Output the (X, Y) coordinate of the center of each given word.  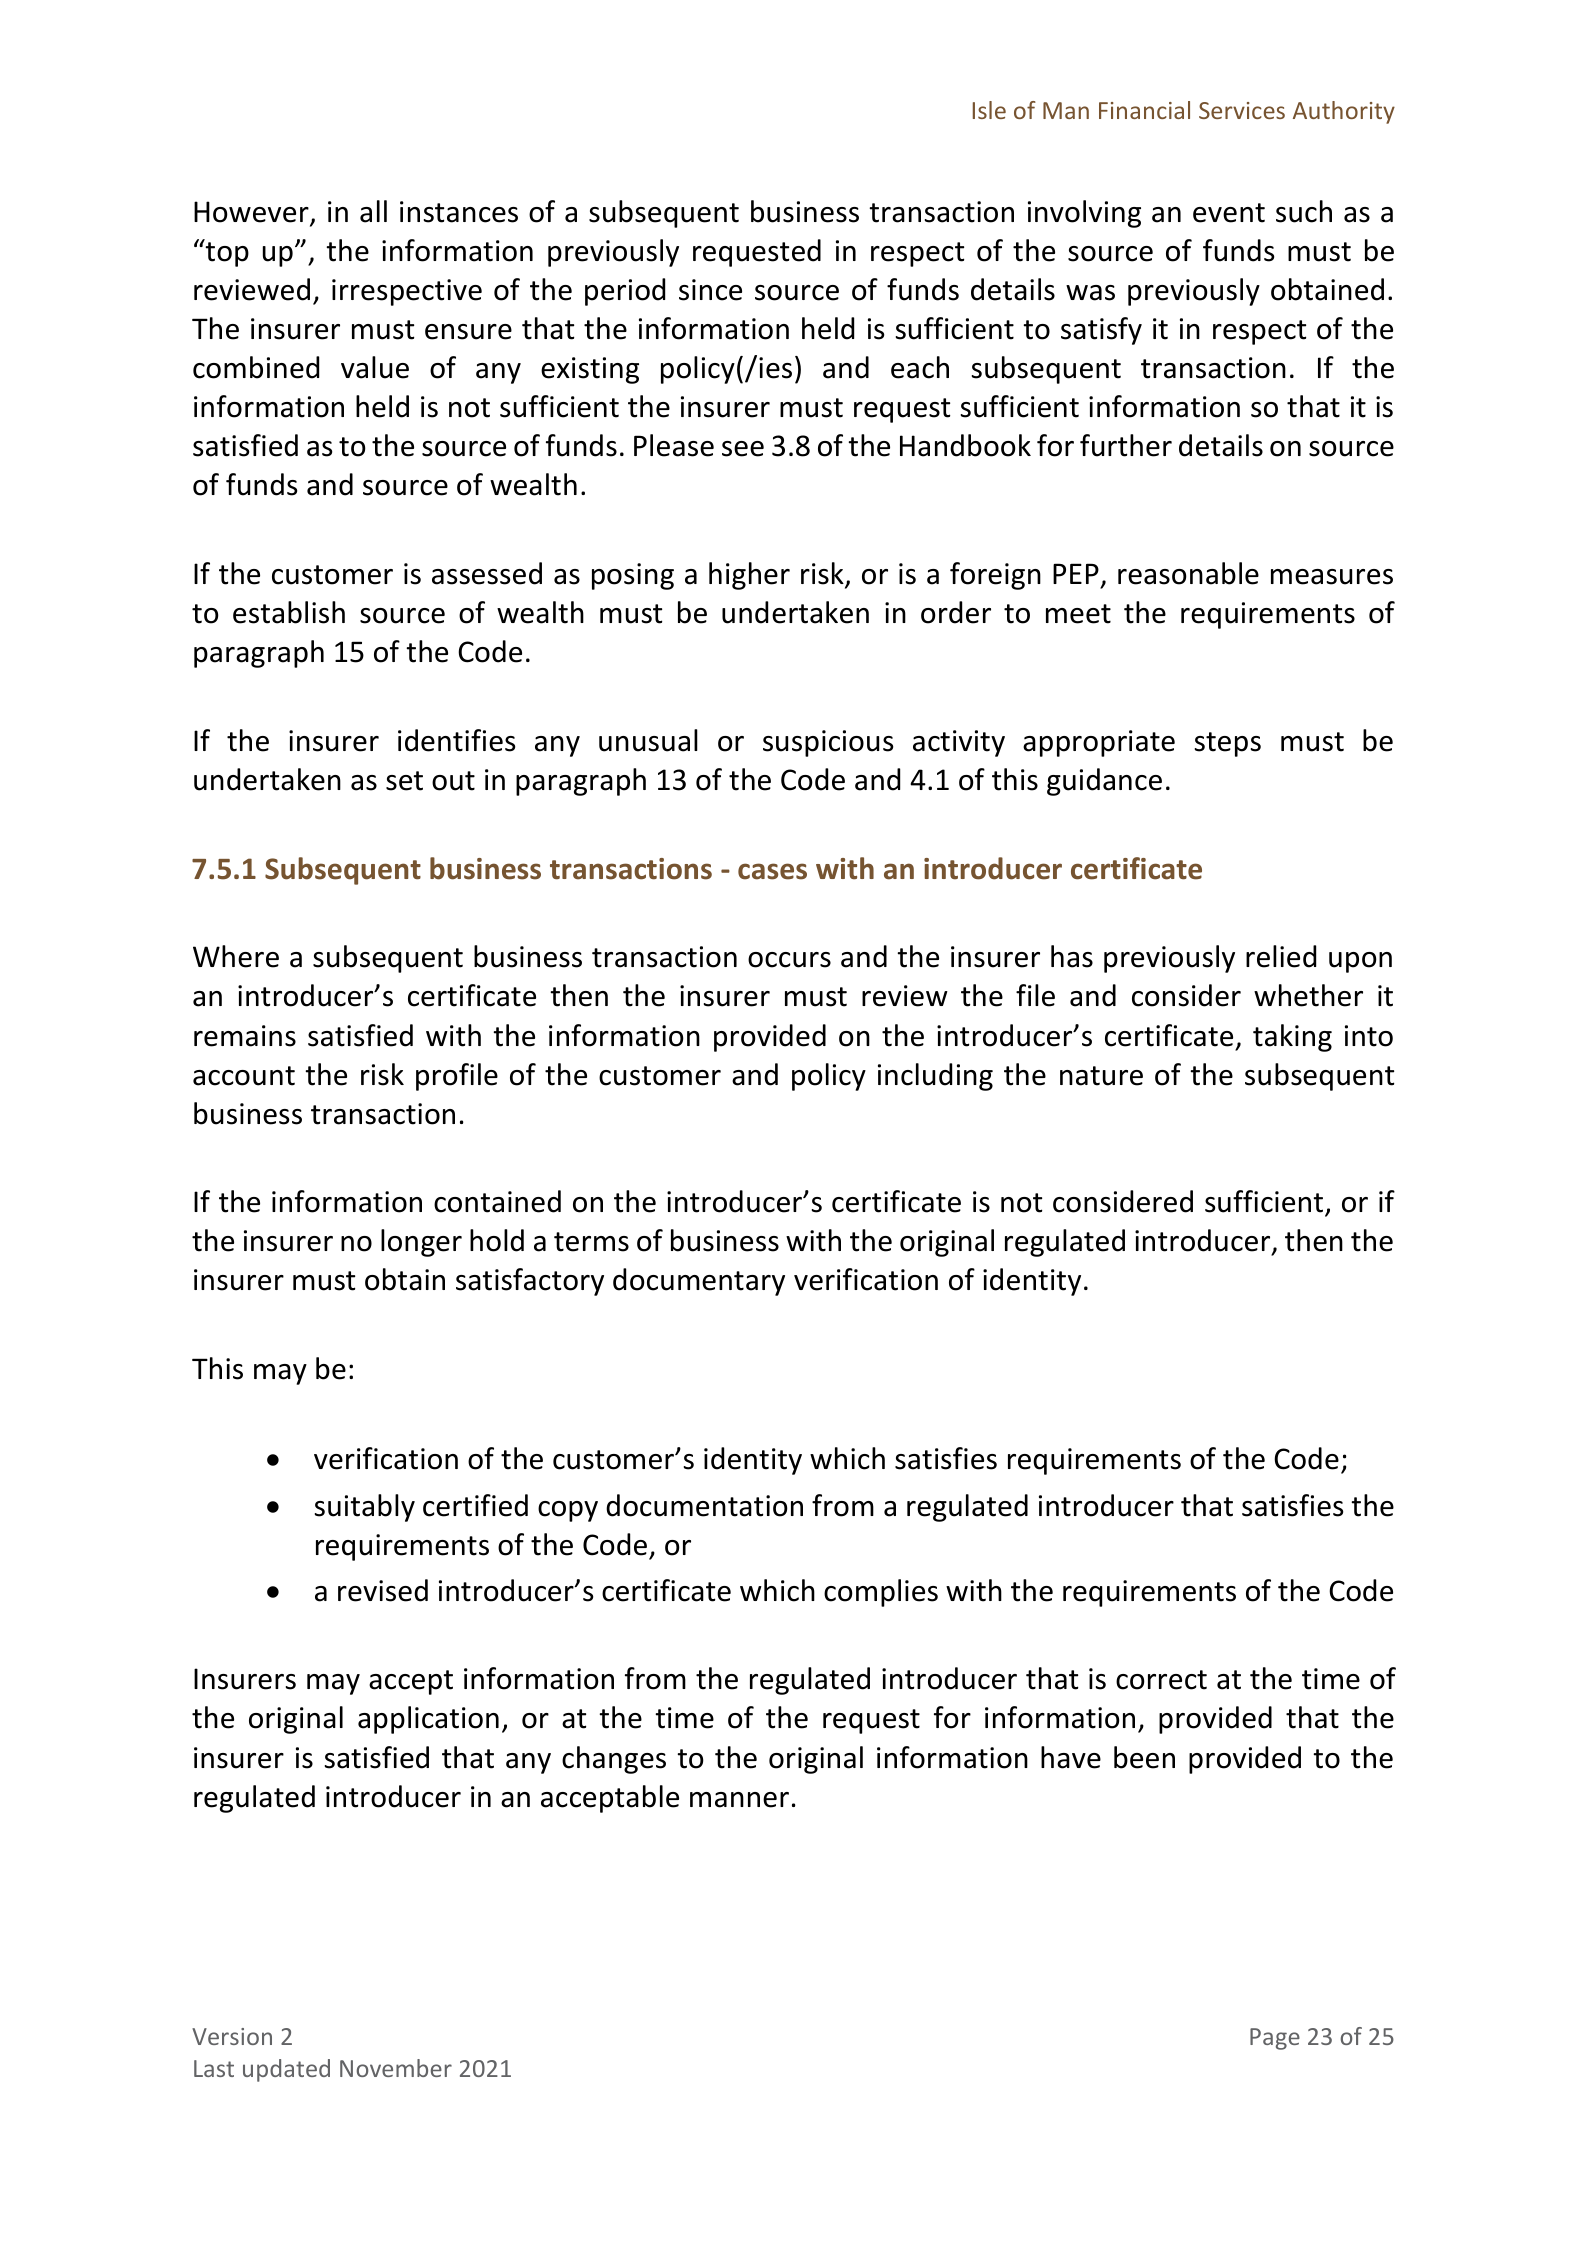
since (710, 290)
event (1229, 213)
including (935, 1077)
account (244, 1076)
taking (1292, 1038)
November (396, 2068)
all (373, 211)
